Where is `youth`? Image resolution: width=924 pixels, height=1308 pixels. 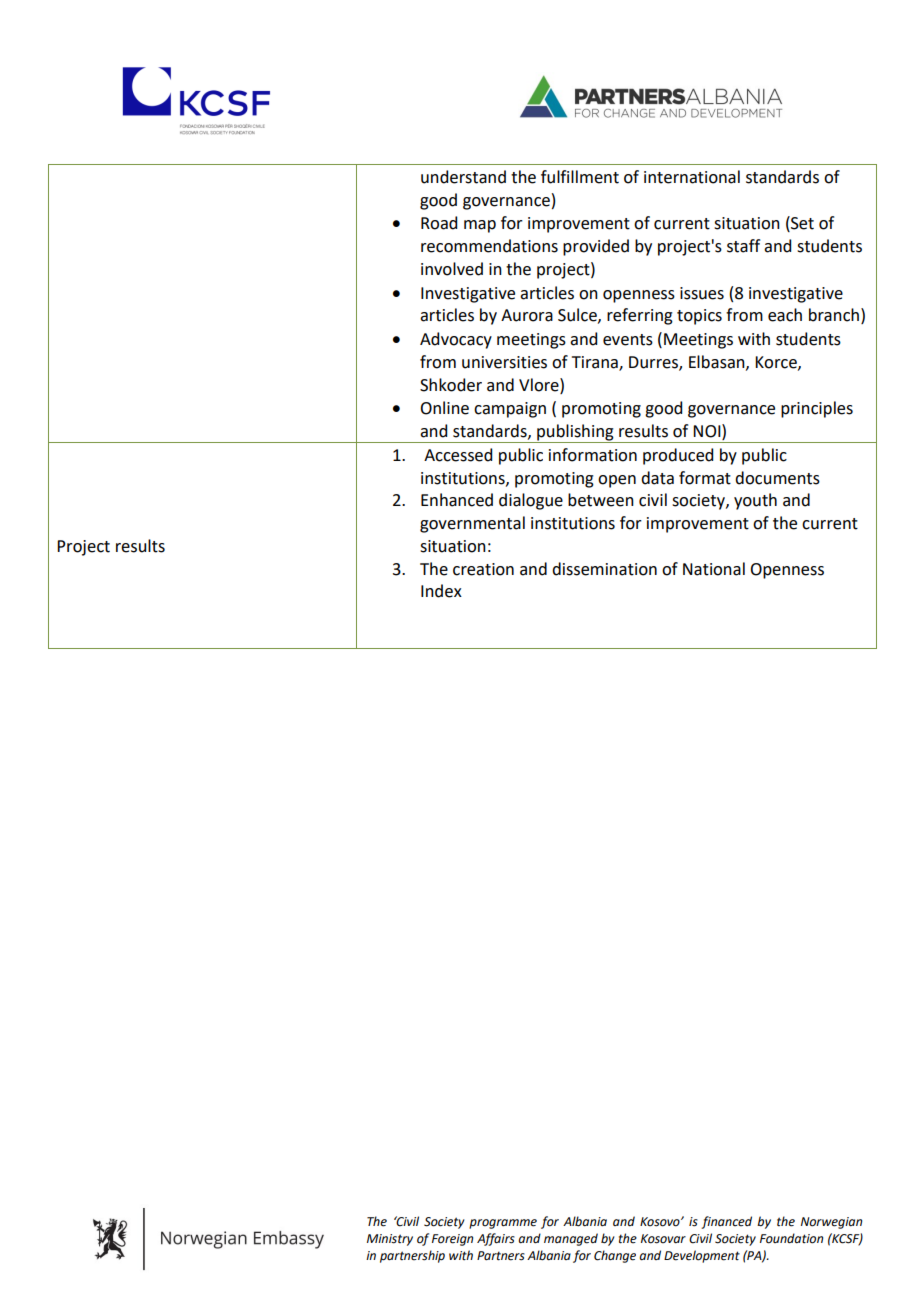
youth is located at coordinates (755, 501).
